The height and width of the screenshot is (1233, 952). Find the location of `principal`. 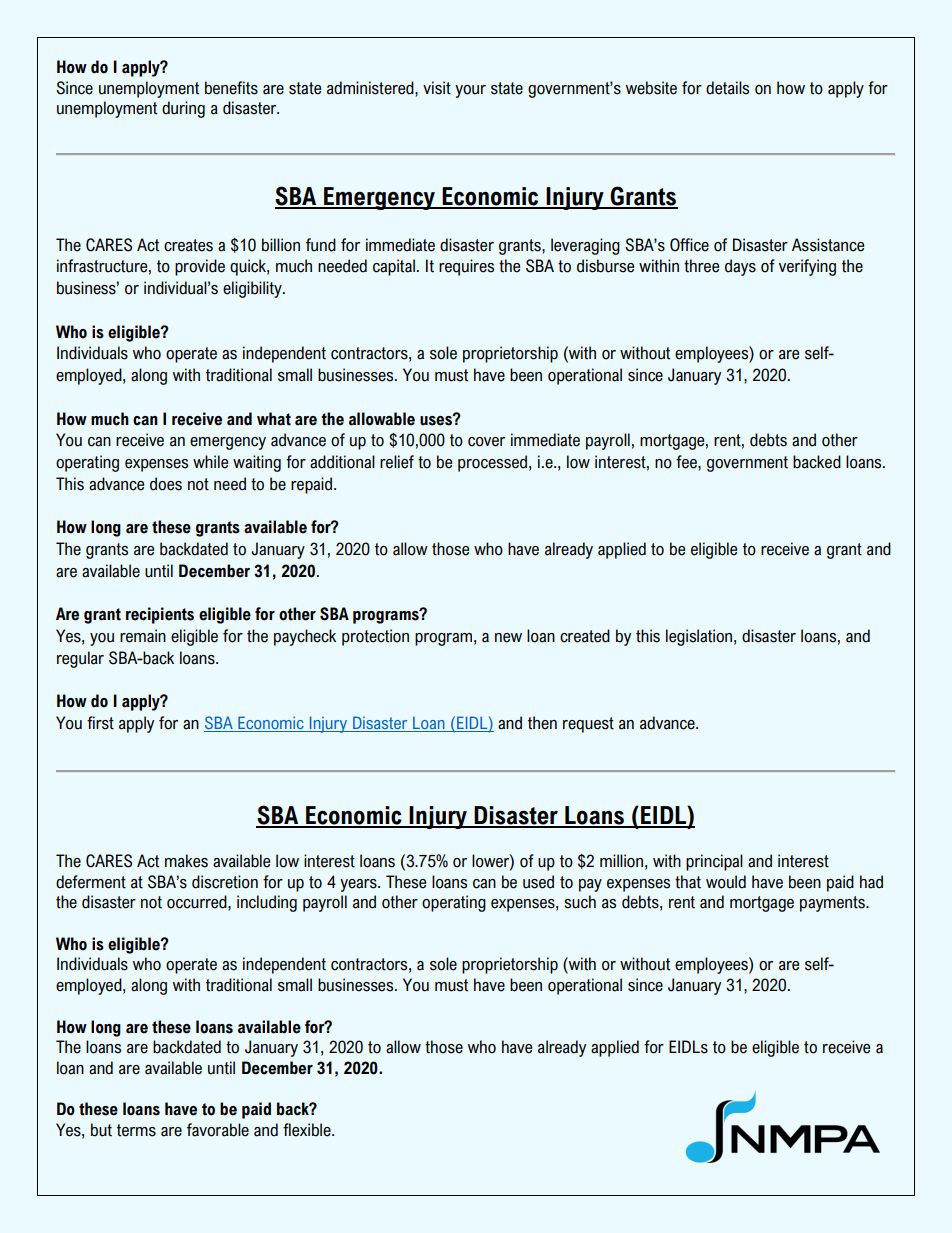

principal is located at coordinates (714, 862).
